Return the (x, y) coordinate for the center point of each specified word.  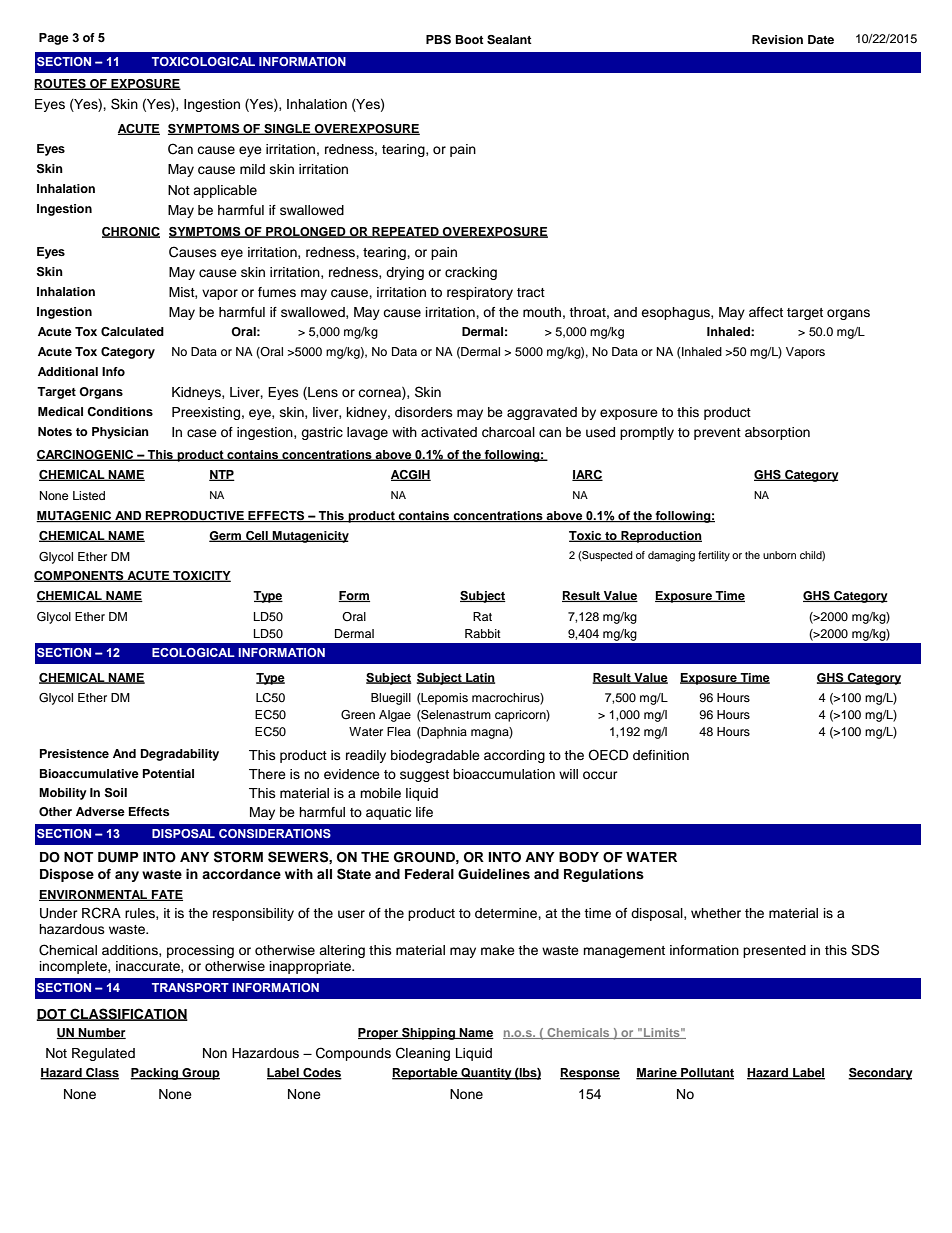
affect (766, 312)
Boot (470, 39)
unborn (779, 555)
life (424, 812)
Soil (116, 793)
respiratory (480, 293)
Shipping (428, 1034)
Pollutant (706, 1074)
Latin (479, 678)
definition (661, 755)
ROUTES (61, 84)
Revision (777, 39)
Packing (155, 1074)
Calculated (132, 332)
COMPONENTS (80, 576)
